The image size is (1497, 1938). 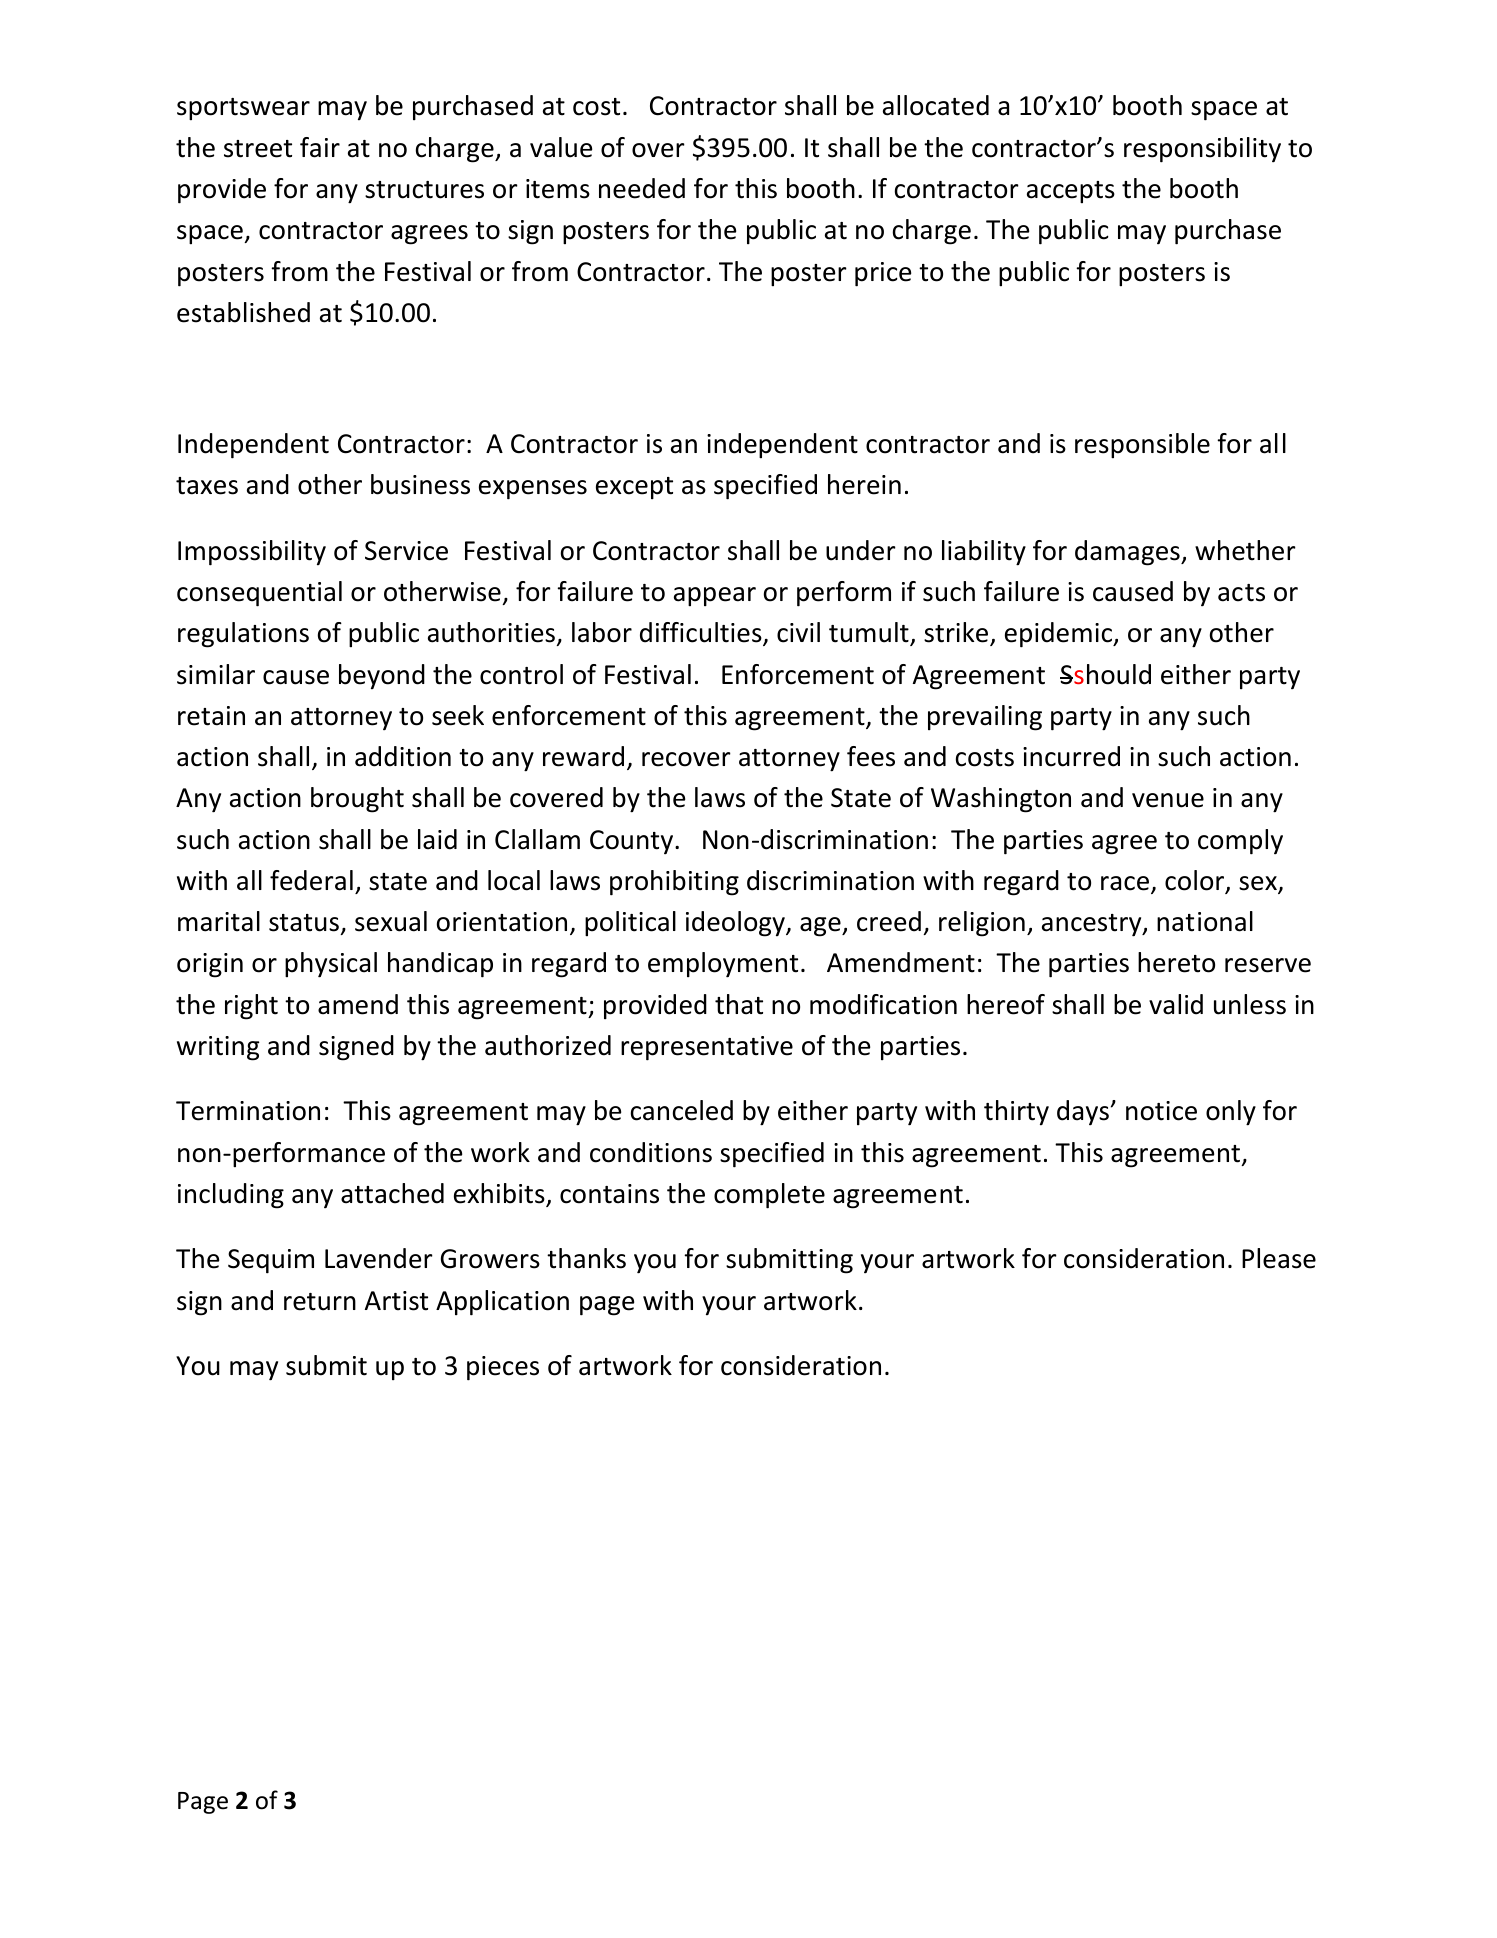 What do you see at coordinates (682, 1110) in the document?
I see `canceled` at bounding box center [682, 1110].
